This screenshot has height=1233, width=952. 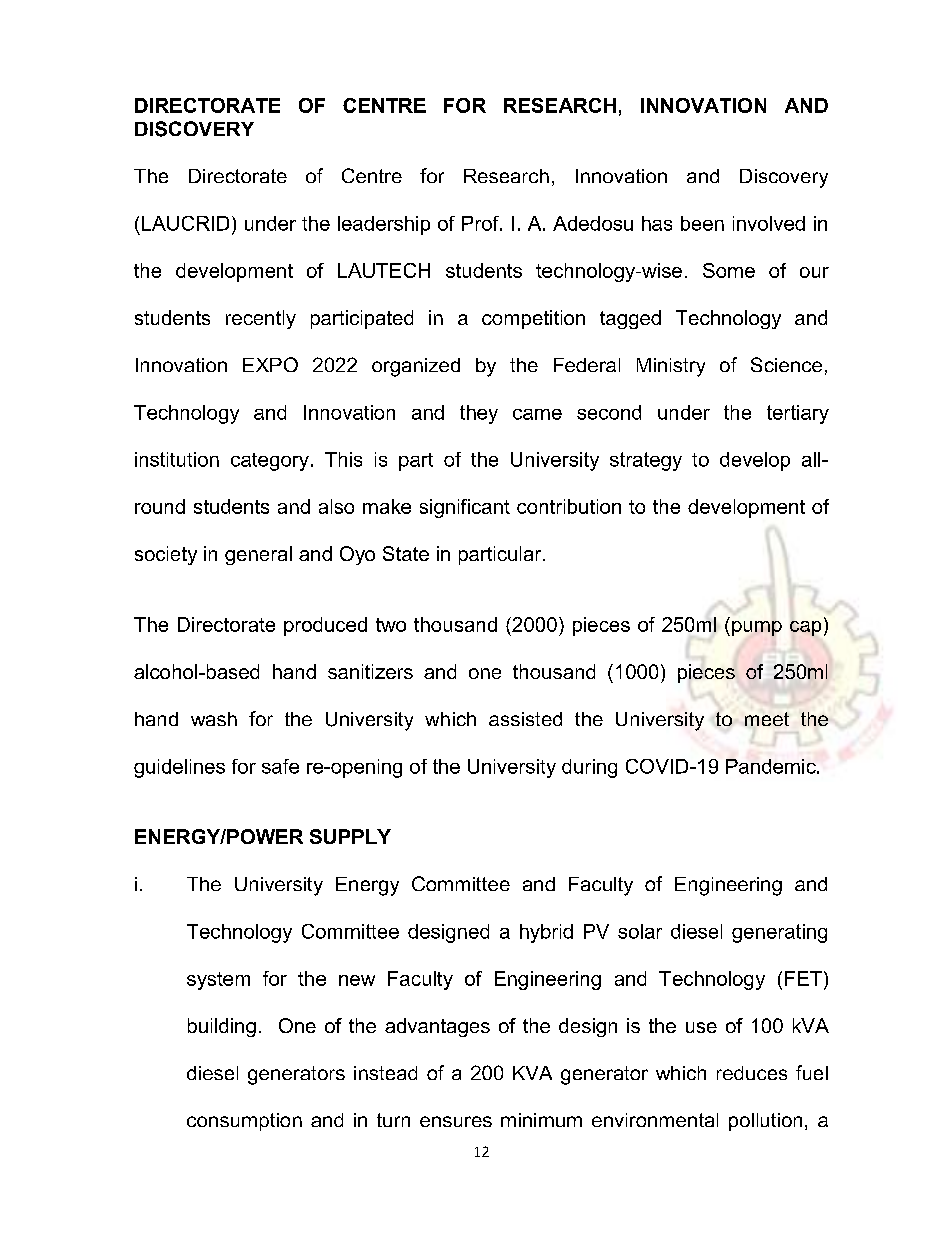 What do you see at coordinates (779, 933) in the screenshot?
I see `generating` at bounding box center [779, 933].
